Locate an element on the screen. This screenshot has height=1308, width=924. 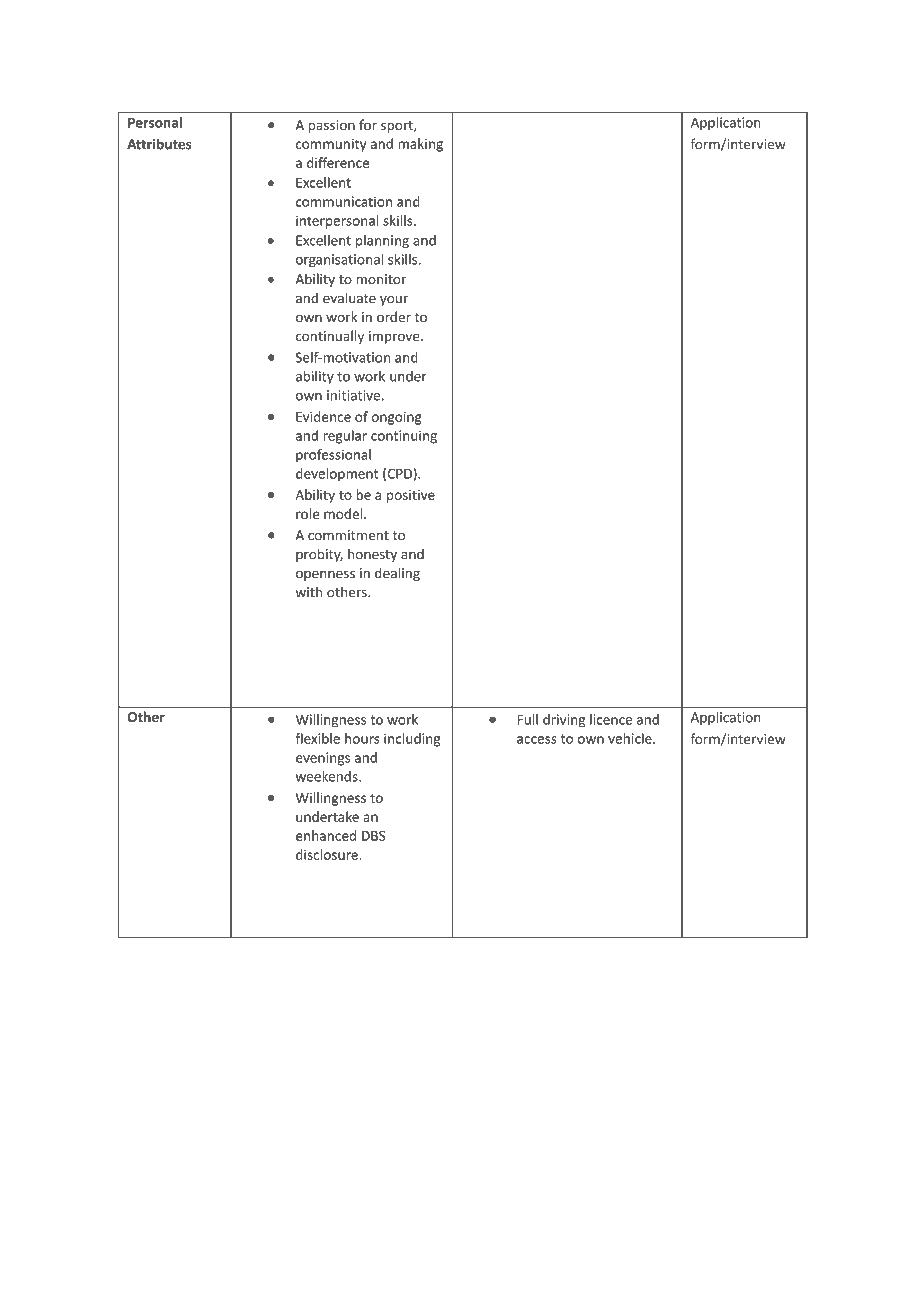
role is located at coordinates (307, 513).
